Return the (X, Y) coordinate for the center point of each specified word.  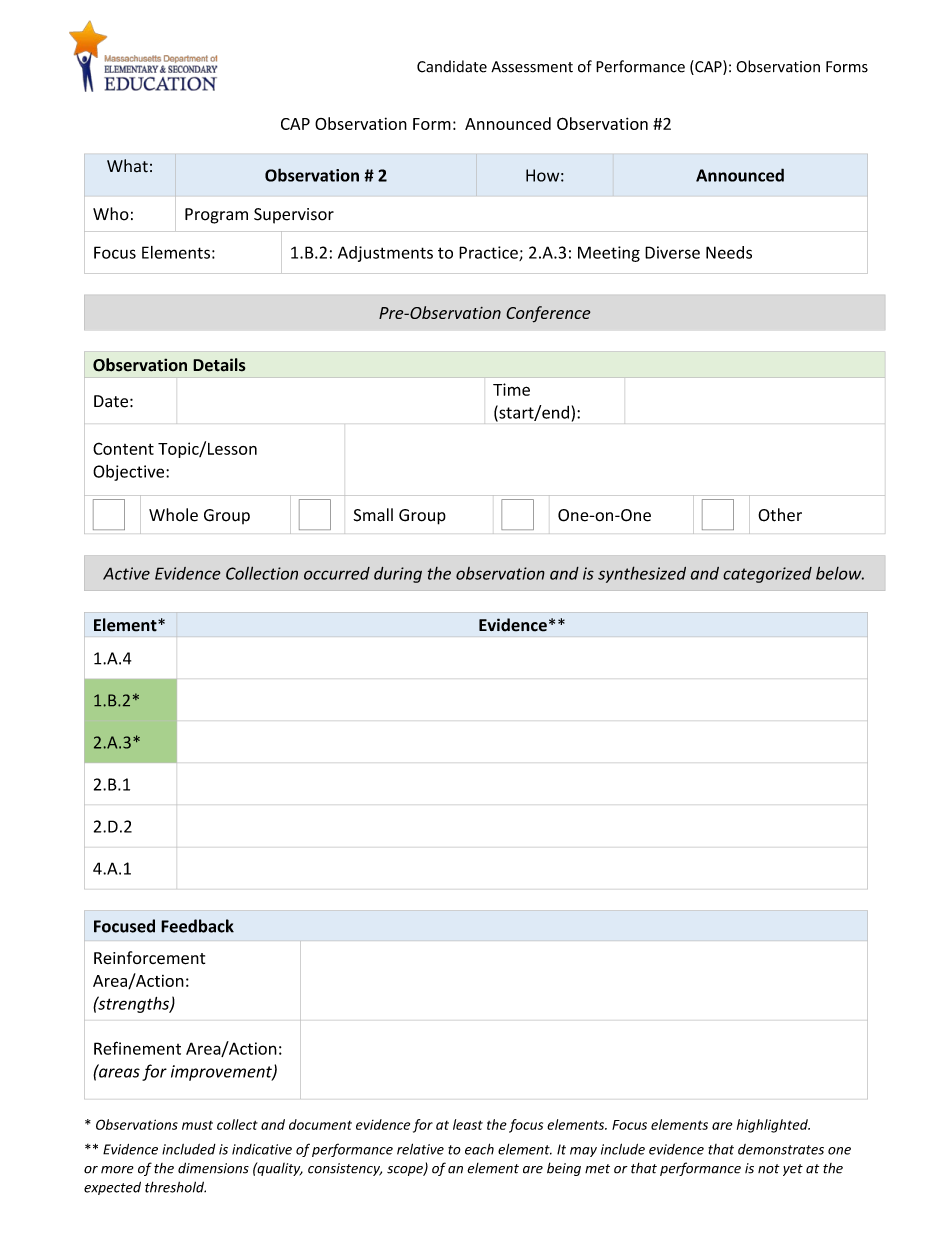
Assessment (532, 67)
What (127, 166)
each (479, 1149)
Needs (729, 252)
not (769, 1169)
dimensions (213, 1168)
